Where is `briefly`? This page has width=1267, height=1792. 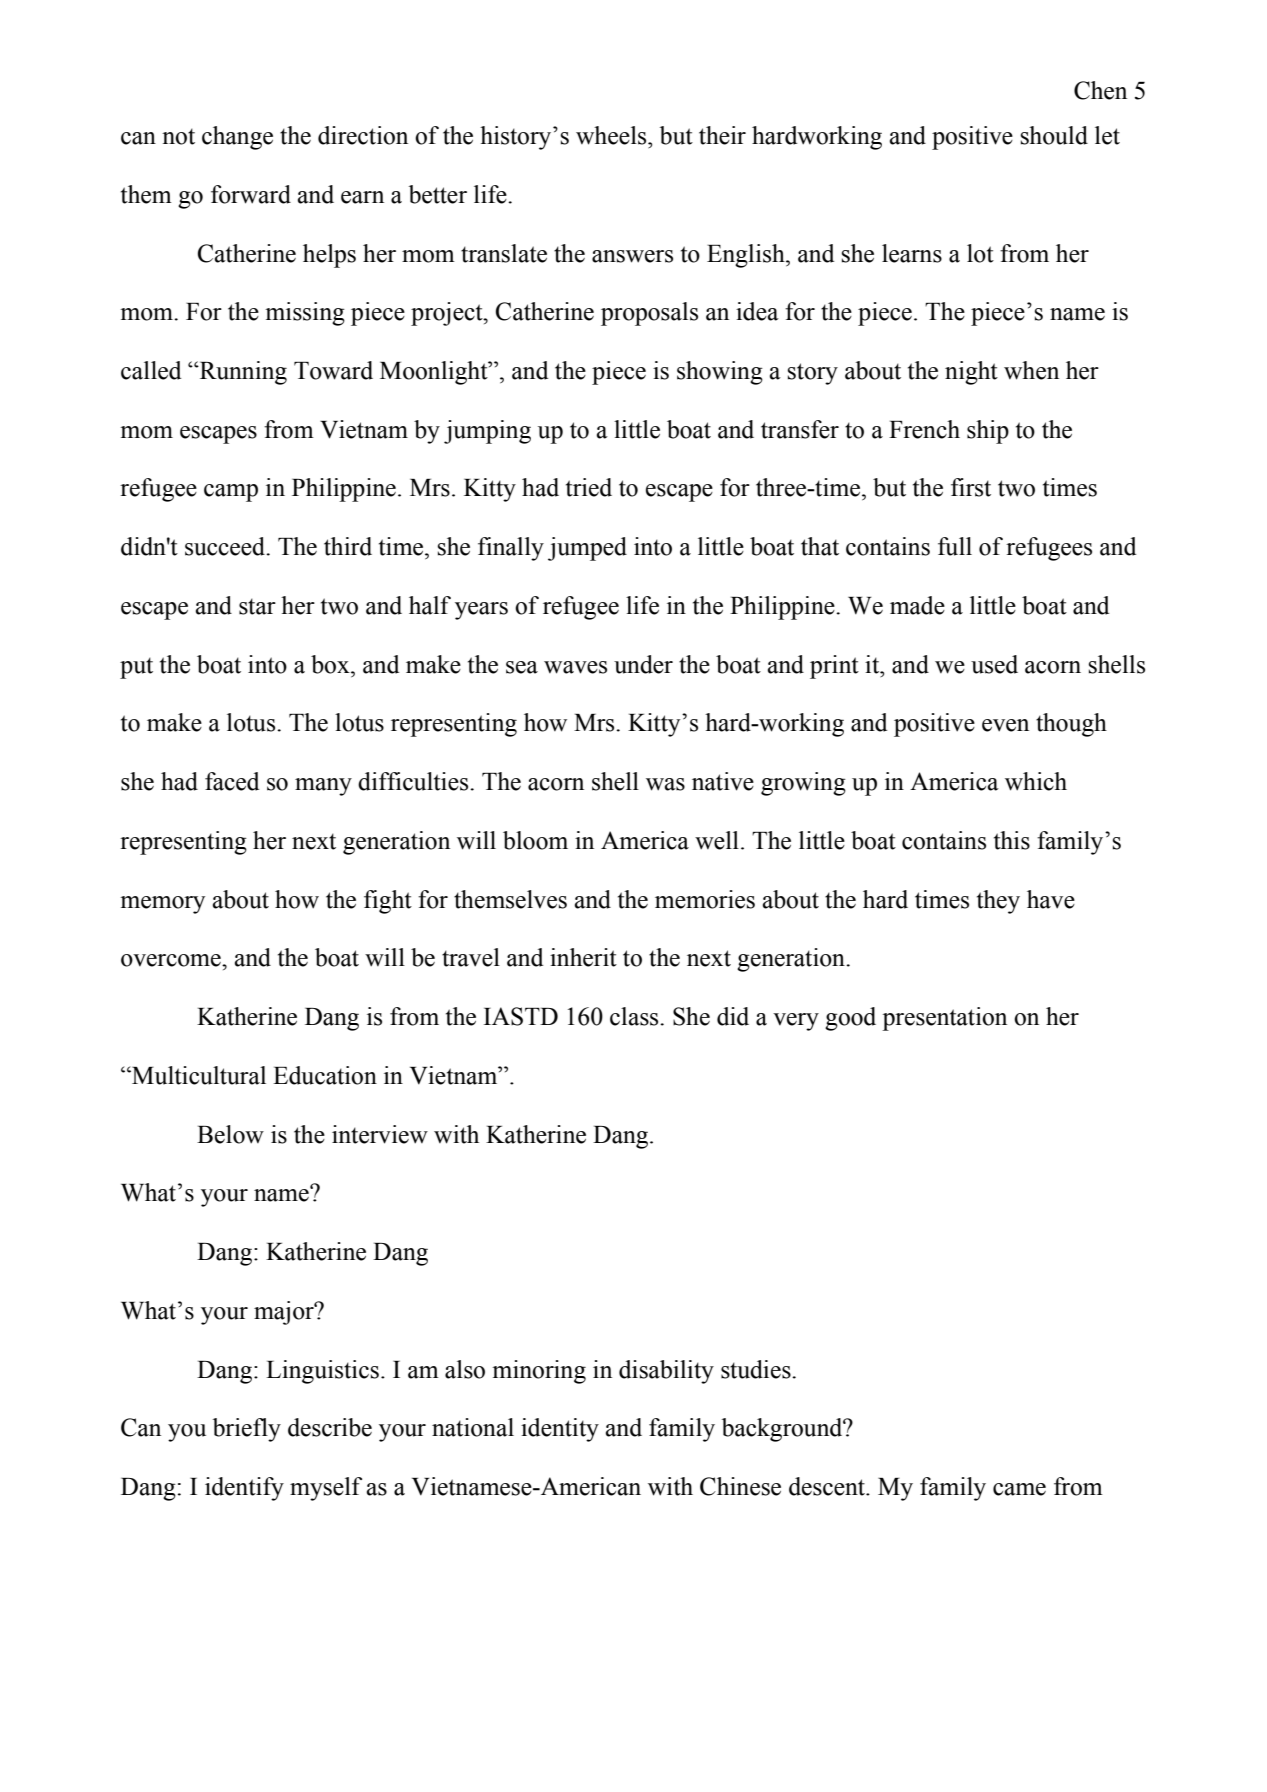
briefly is located at coordinates (247, 1430).
